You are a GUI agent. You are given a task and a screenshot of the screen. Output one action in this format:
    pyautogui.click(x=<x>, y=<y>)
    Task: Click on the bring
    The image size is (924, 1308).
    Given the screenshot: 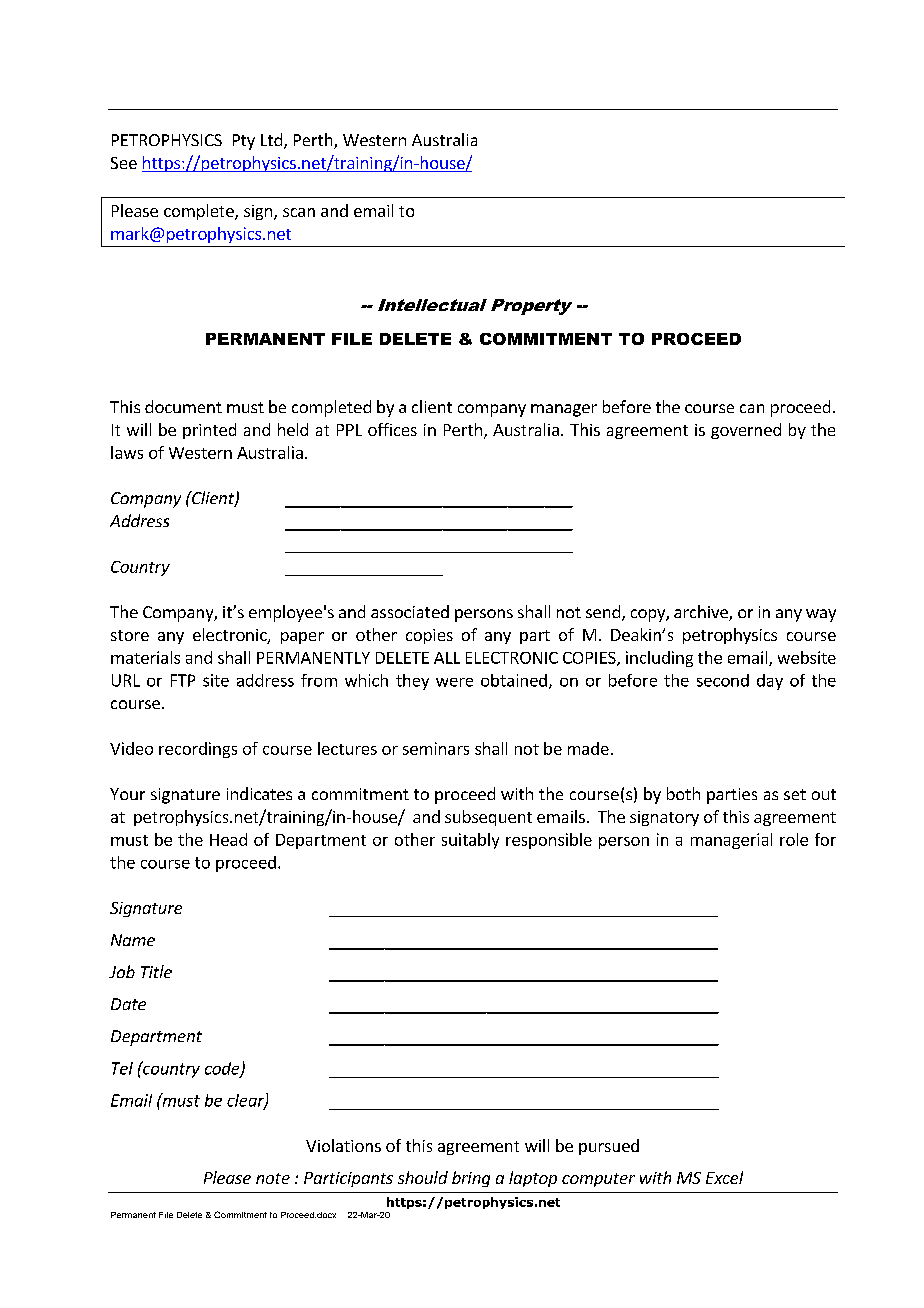 What is the action you would take?
    pyautogui.click(x=471, y=1179)
